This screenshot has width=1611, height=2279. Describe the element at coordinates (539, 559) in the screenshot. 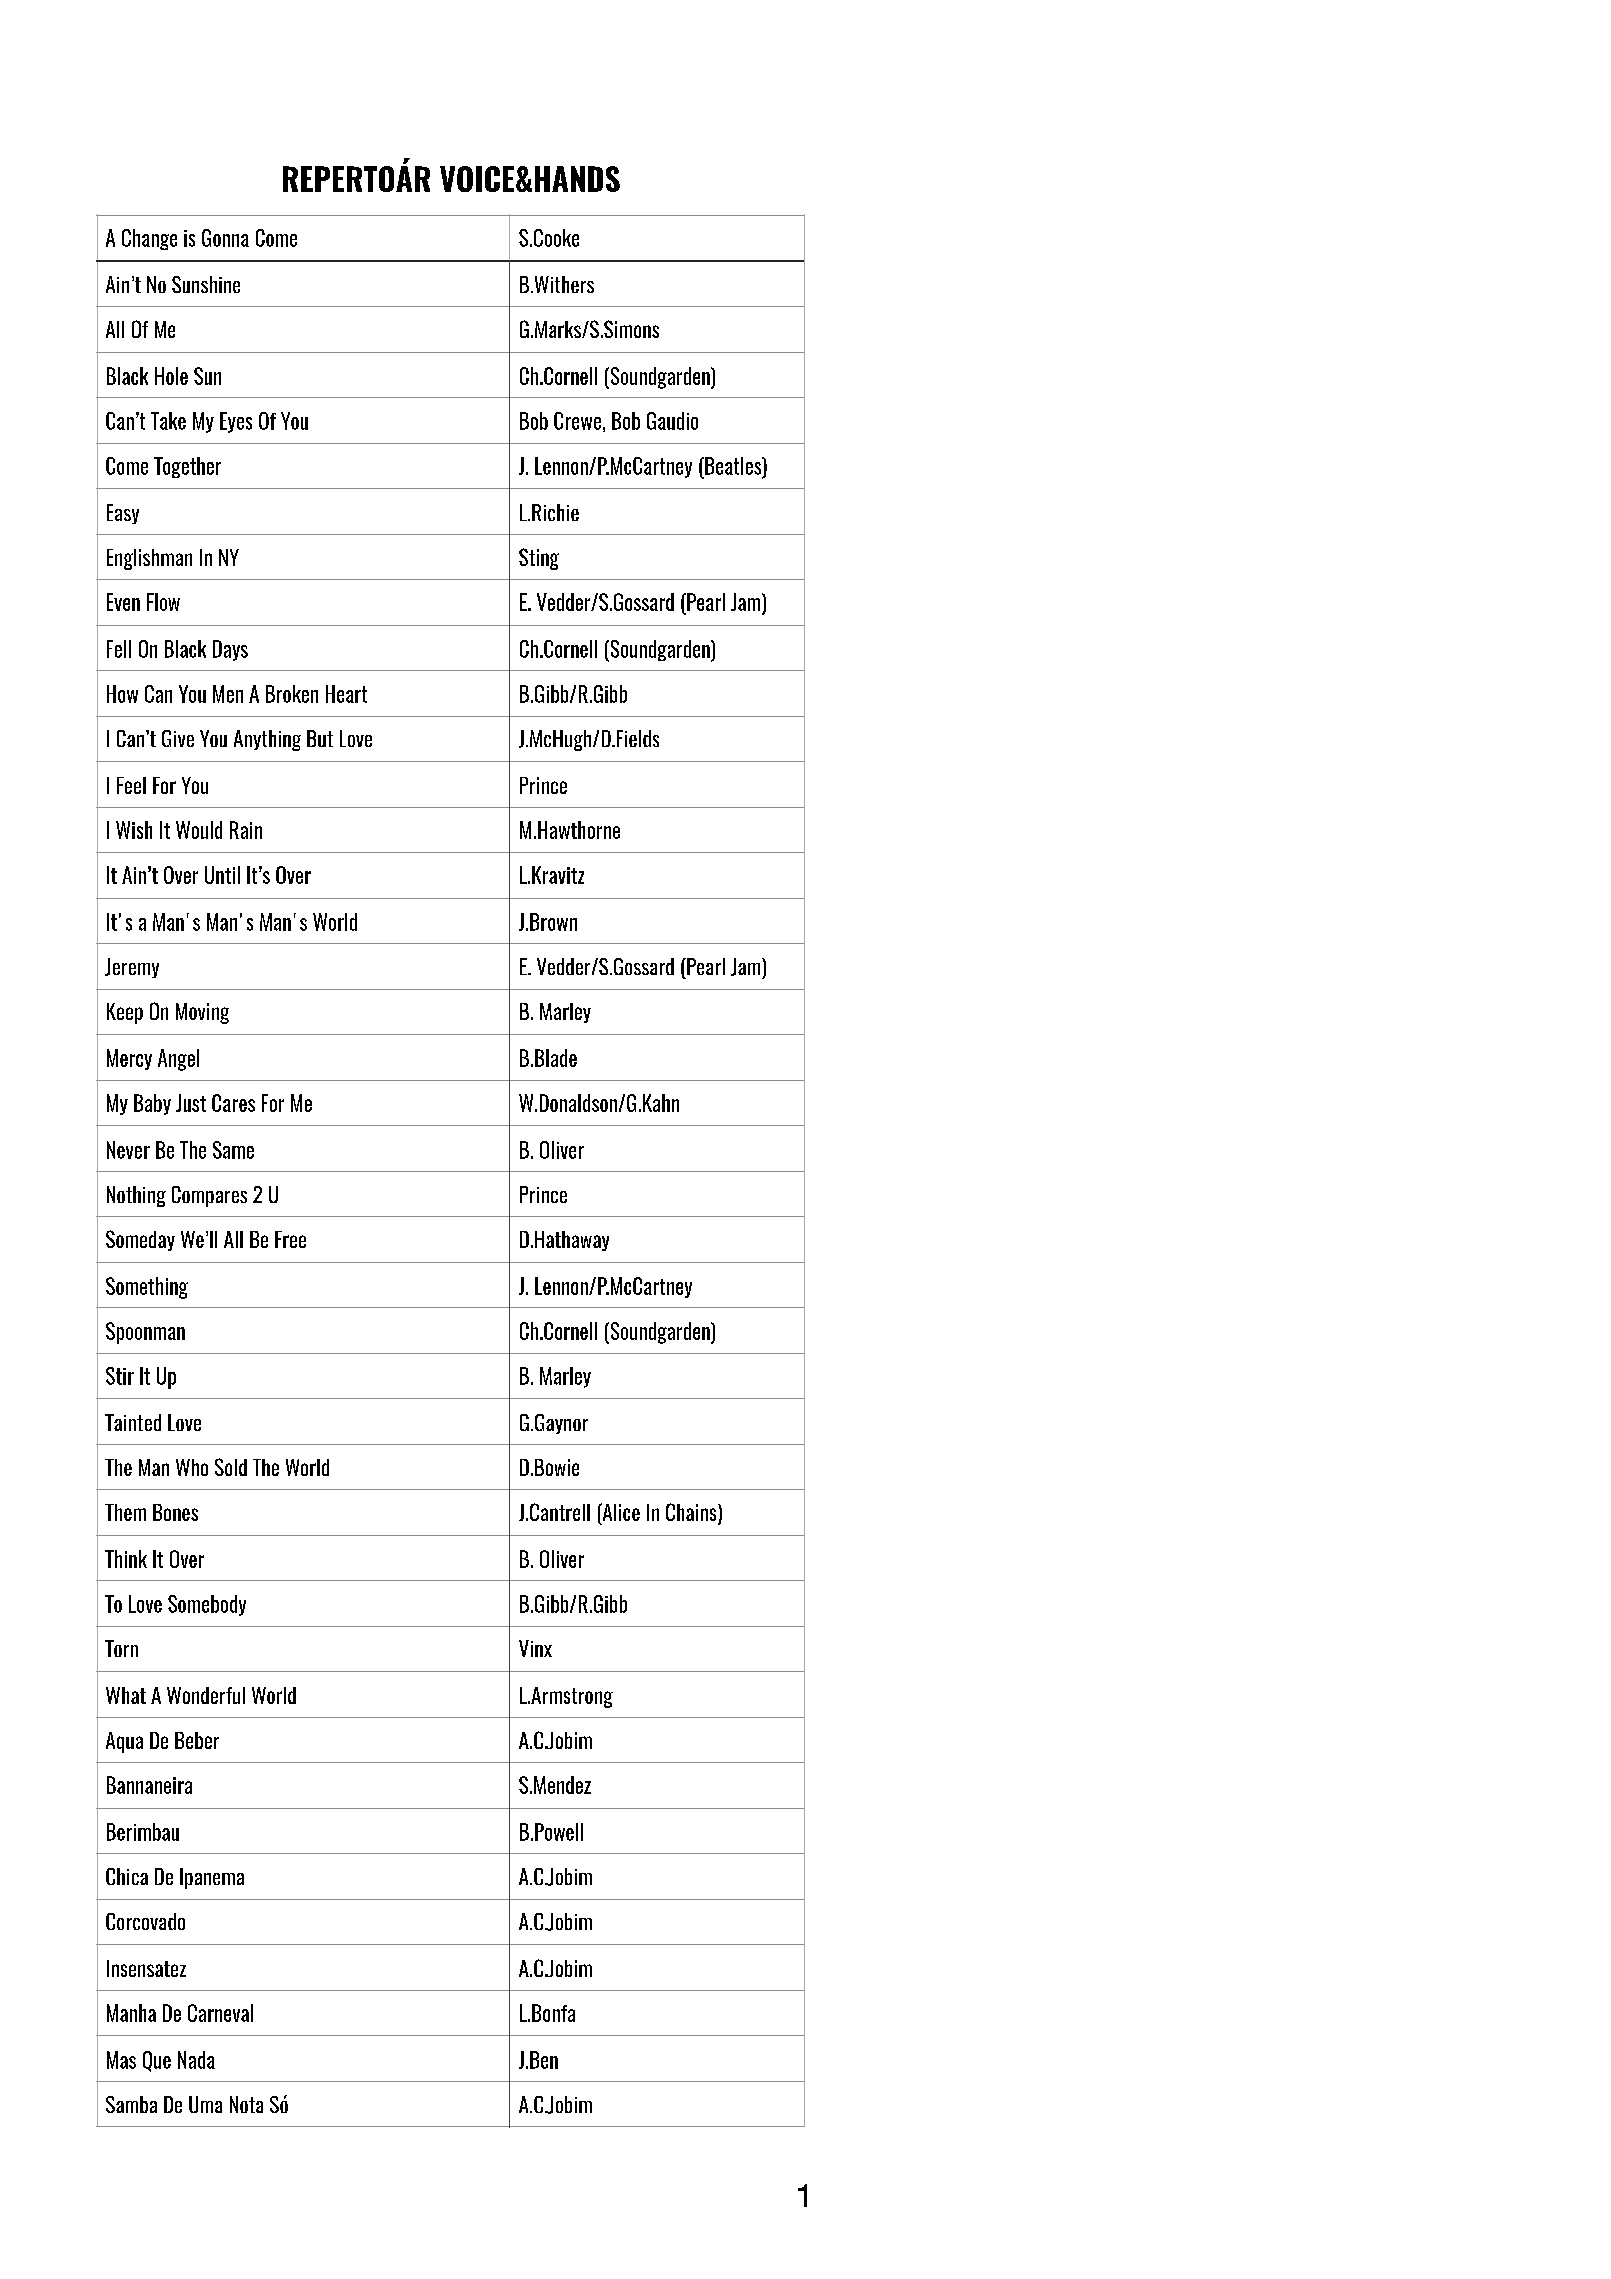

I see `Sting` at that location.
